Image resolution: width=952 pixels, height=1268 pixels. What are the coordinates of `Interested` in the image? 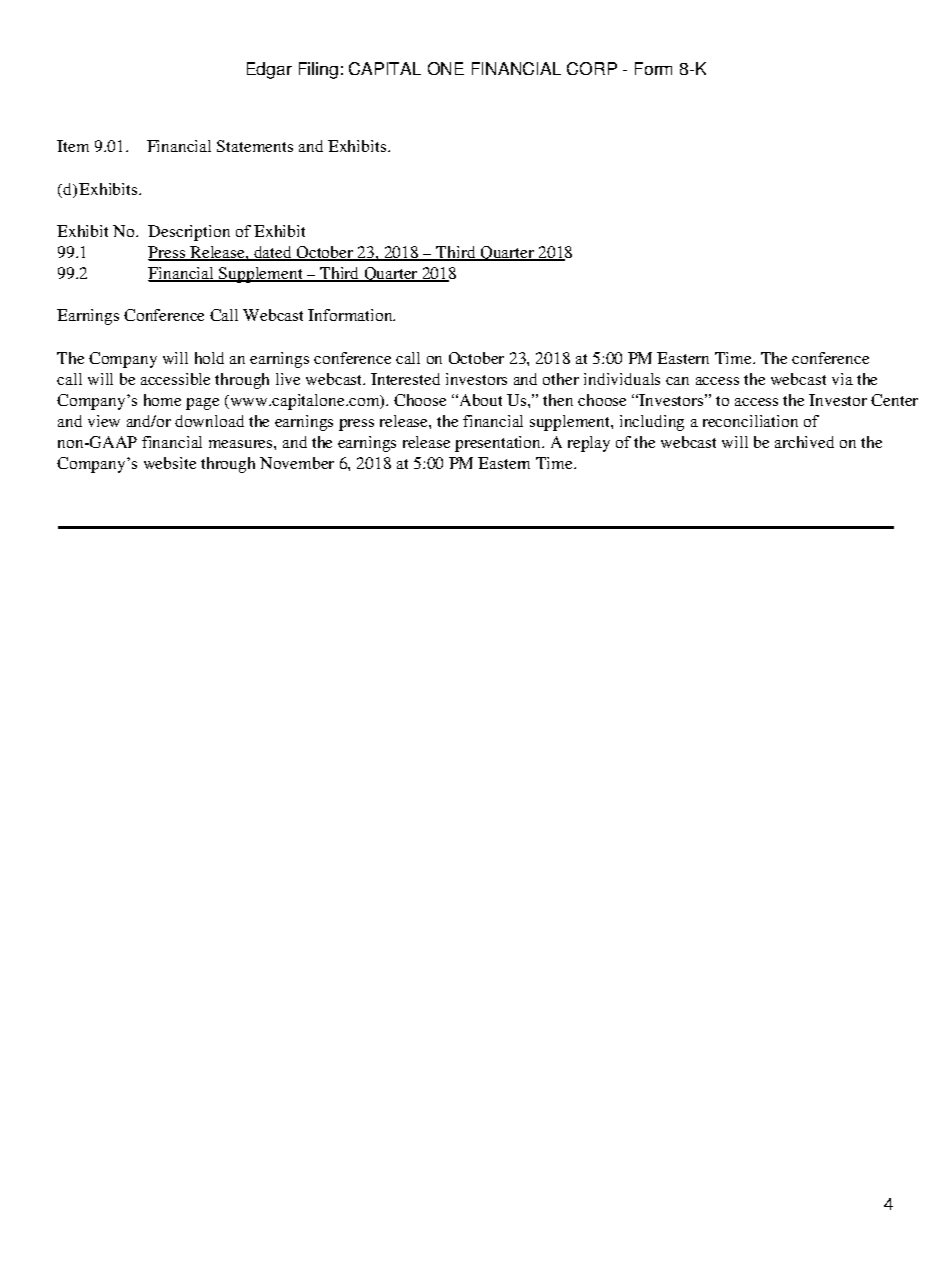 It's located at (405, 379).
